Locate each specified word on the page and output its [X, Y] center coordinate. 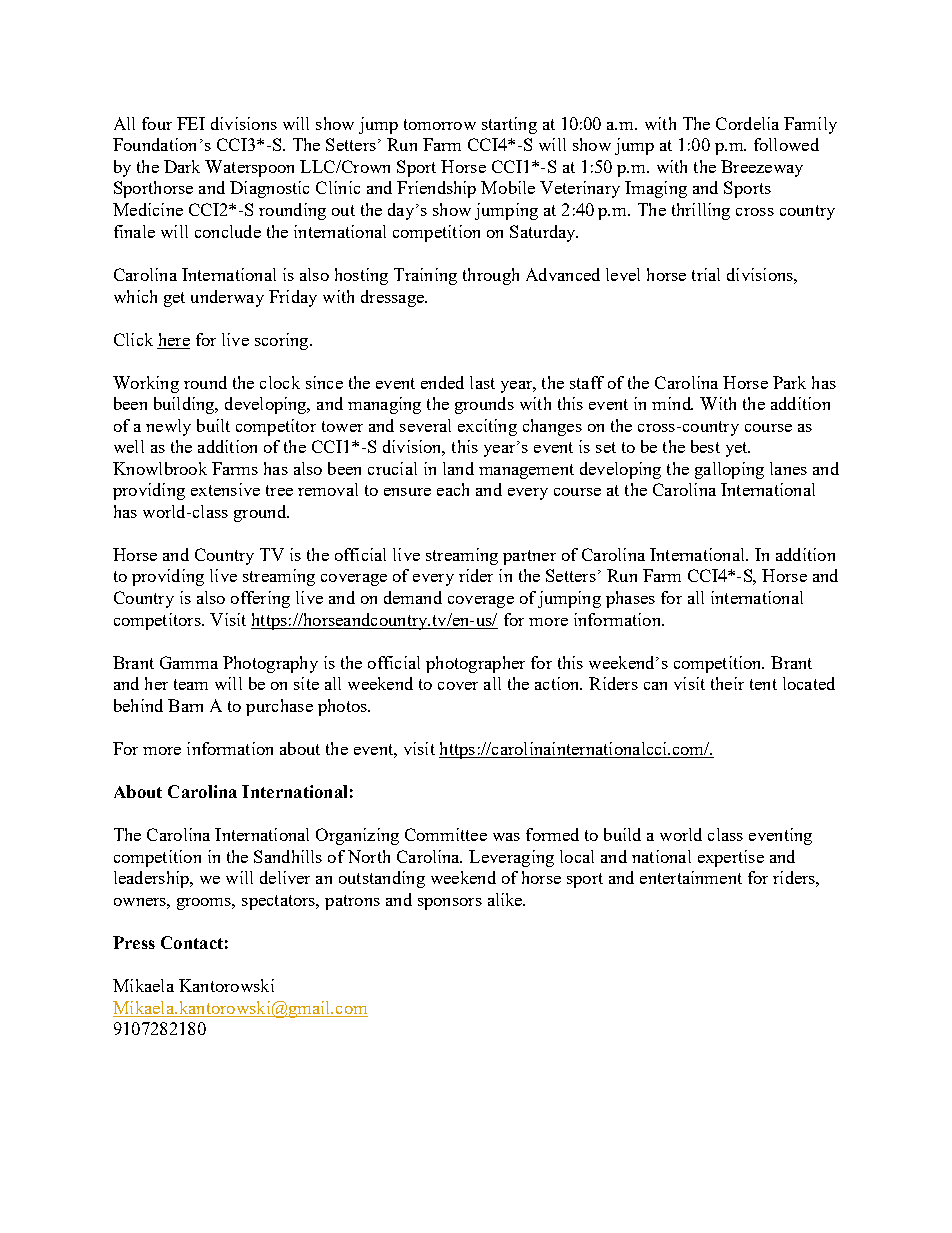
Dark [182, 166]
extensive [225, 489]
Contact [192, 942]
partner [529, 557]
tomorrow [440, 124]
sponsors [450, 904]
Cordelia [747, 123]
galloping [729, 470]
